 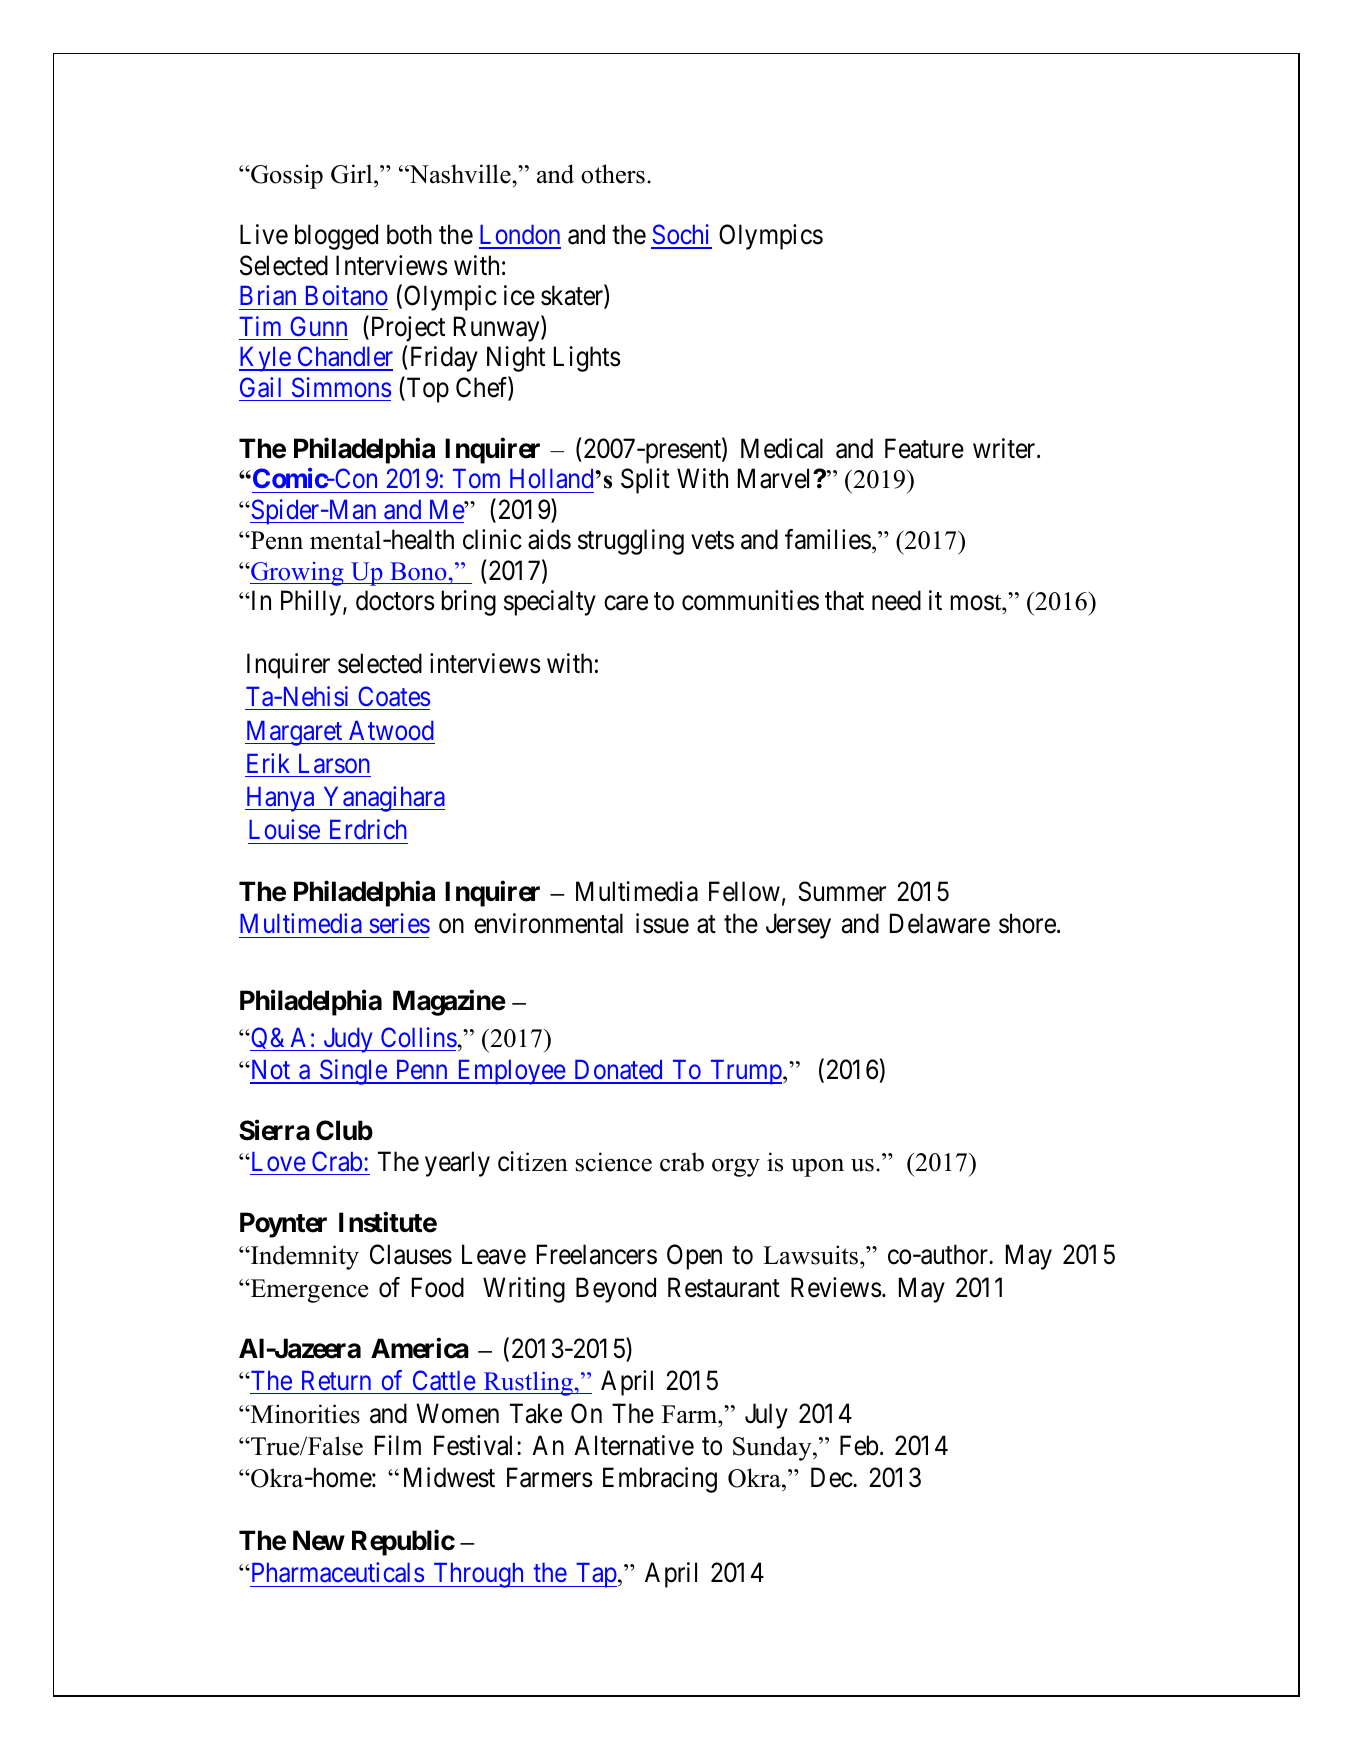 What do you see at coordinates (341, 387) in the document?
I see `Simmons` at bounding box center [341, 387].
